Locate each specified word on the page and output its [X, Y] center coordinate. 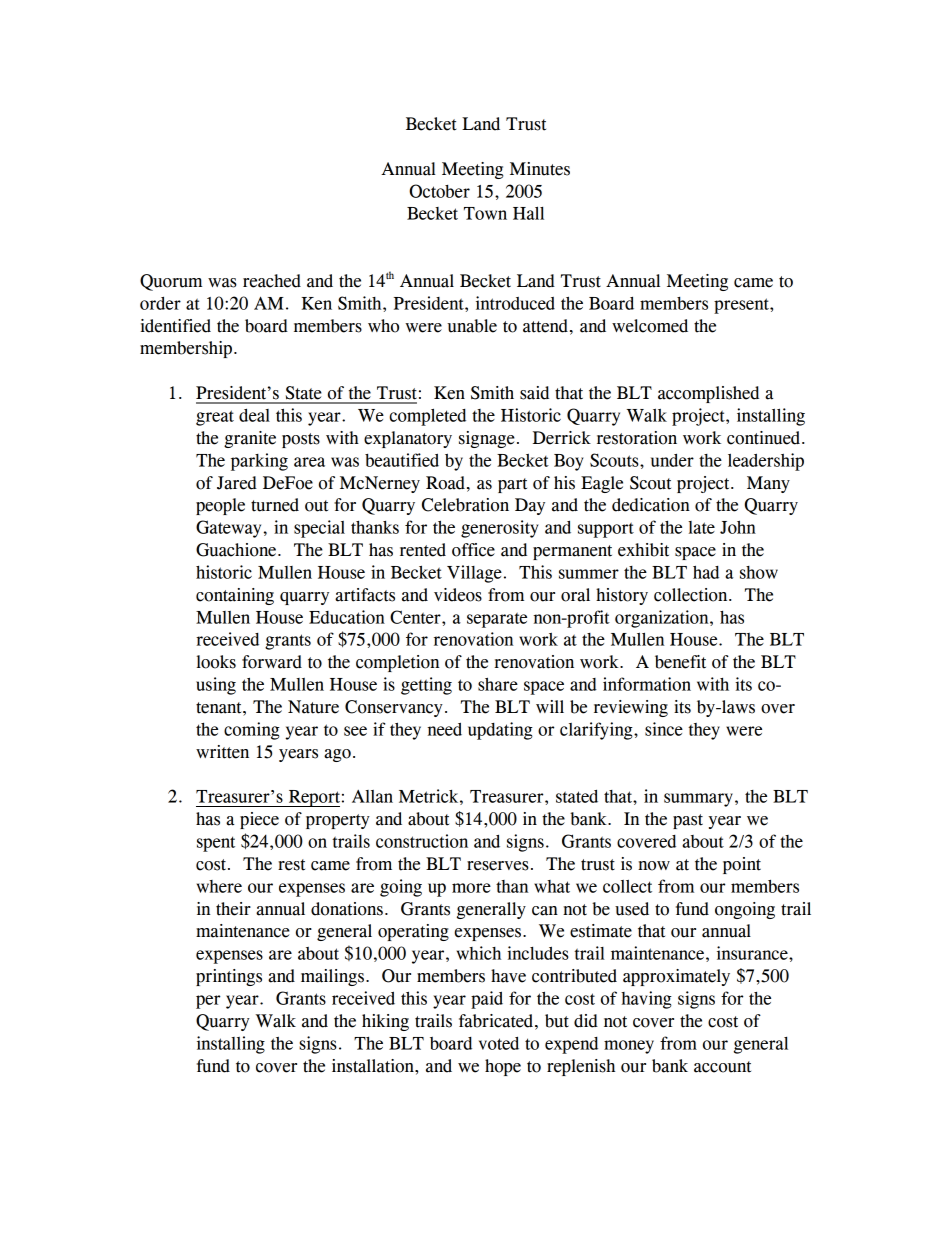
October [439, 191]
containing [235, 596]
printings [229, 977]
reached [272, 281]
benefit [680, 662]
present [742, 306]
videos [458, 595]
